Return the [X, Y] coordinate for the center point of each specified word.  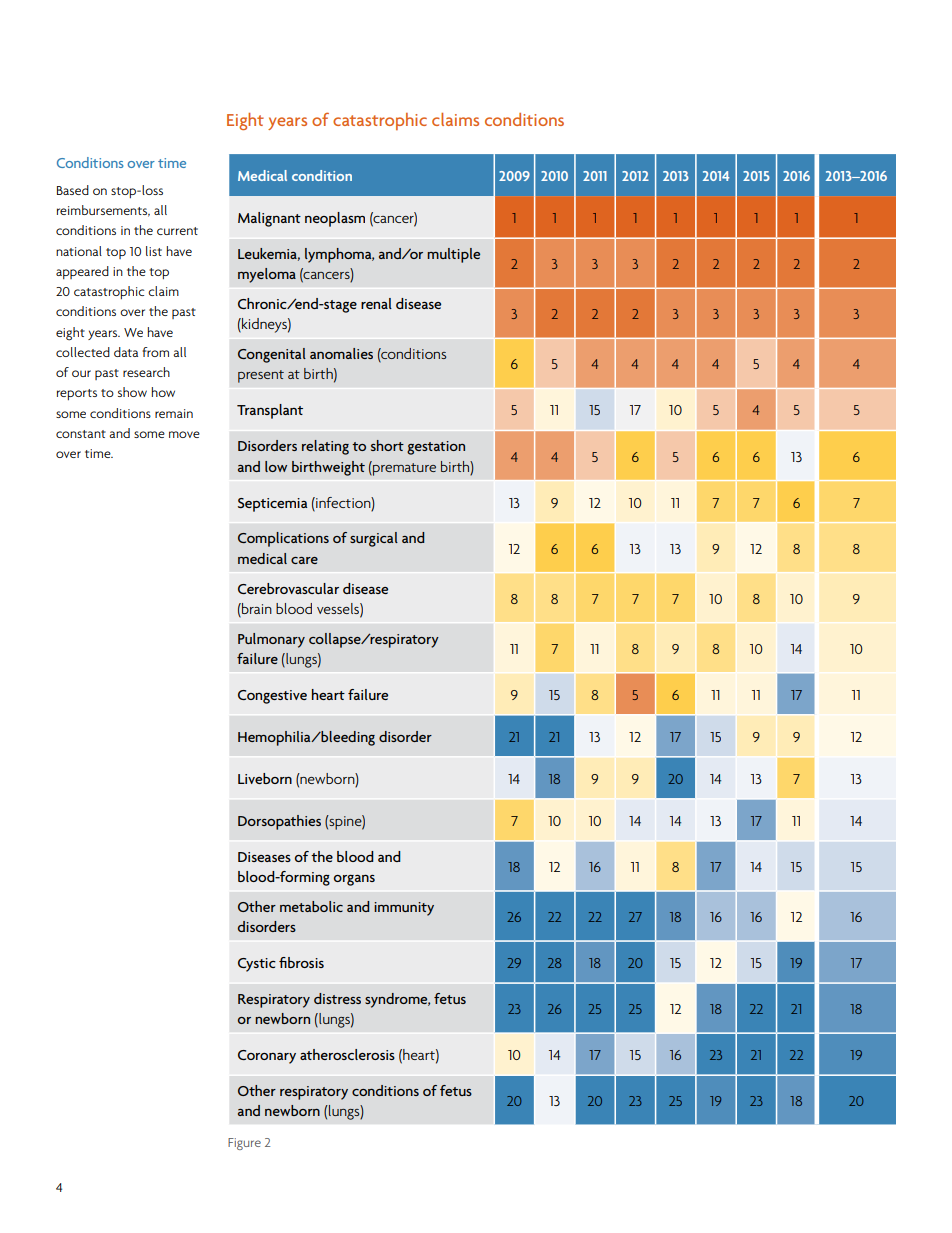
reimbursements [103, 211]
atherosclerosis [347, 1054]
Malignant [269, 219]
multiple [453, 255]
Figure [244, 1144]
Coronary [267, 1057]
